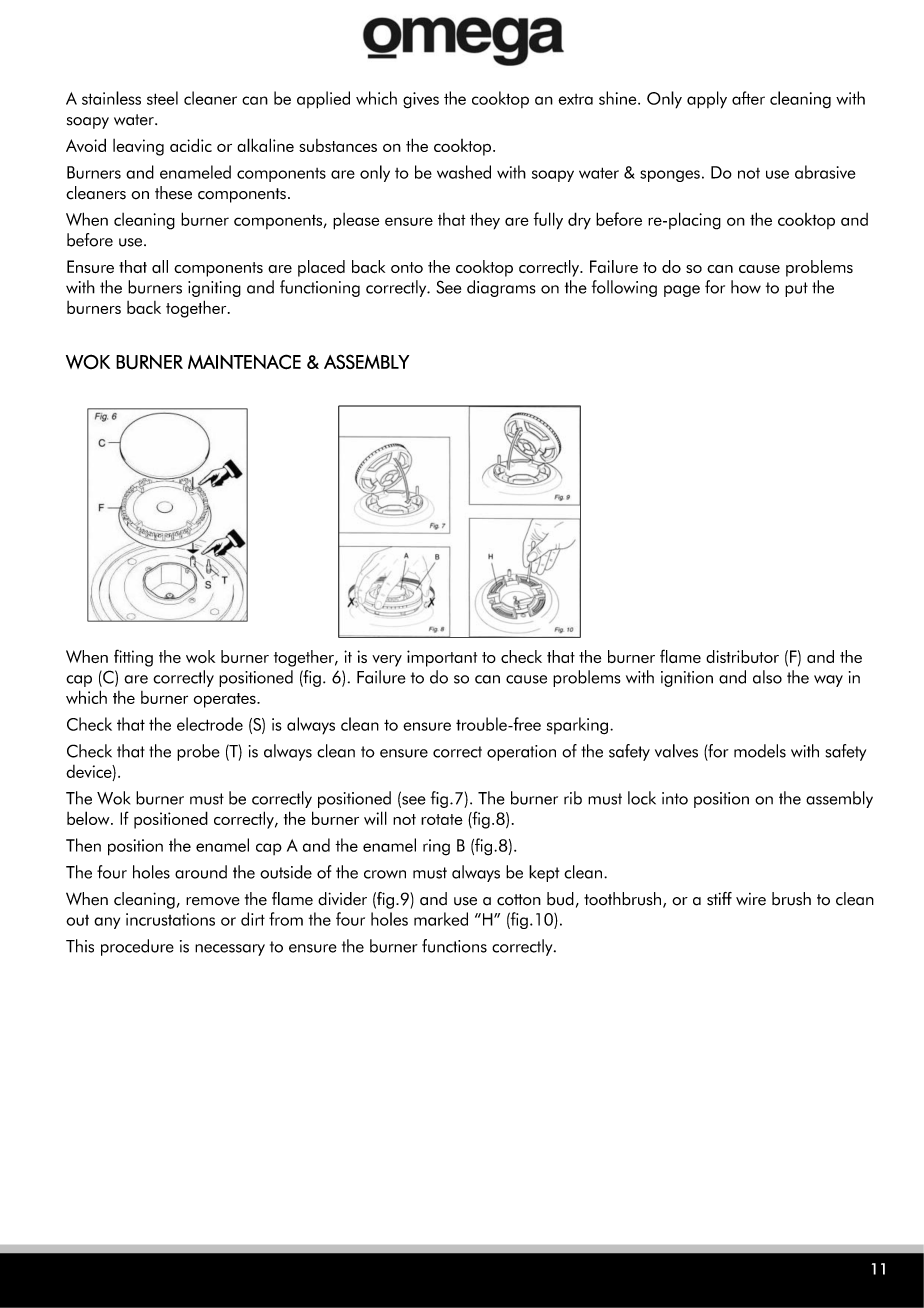 This screenshot has width=924, height=1308. What do you see at coordinates (442, 658) in the screenshot?
I see `important` at bounding box center [442, 658].
